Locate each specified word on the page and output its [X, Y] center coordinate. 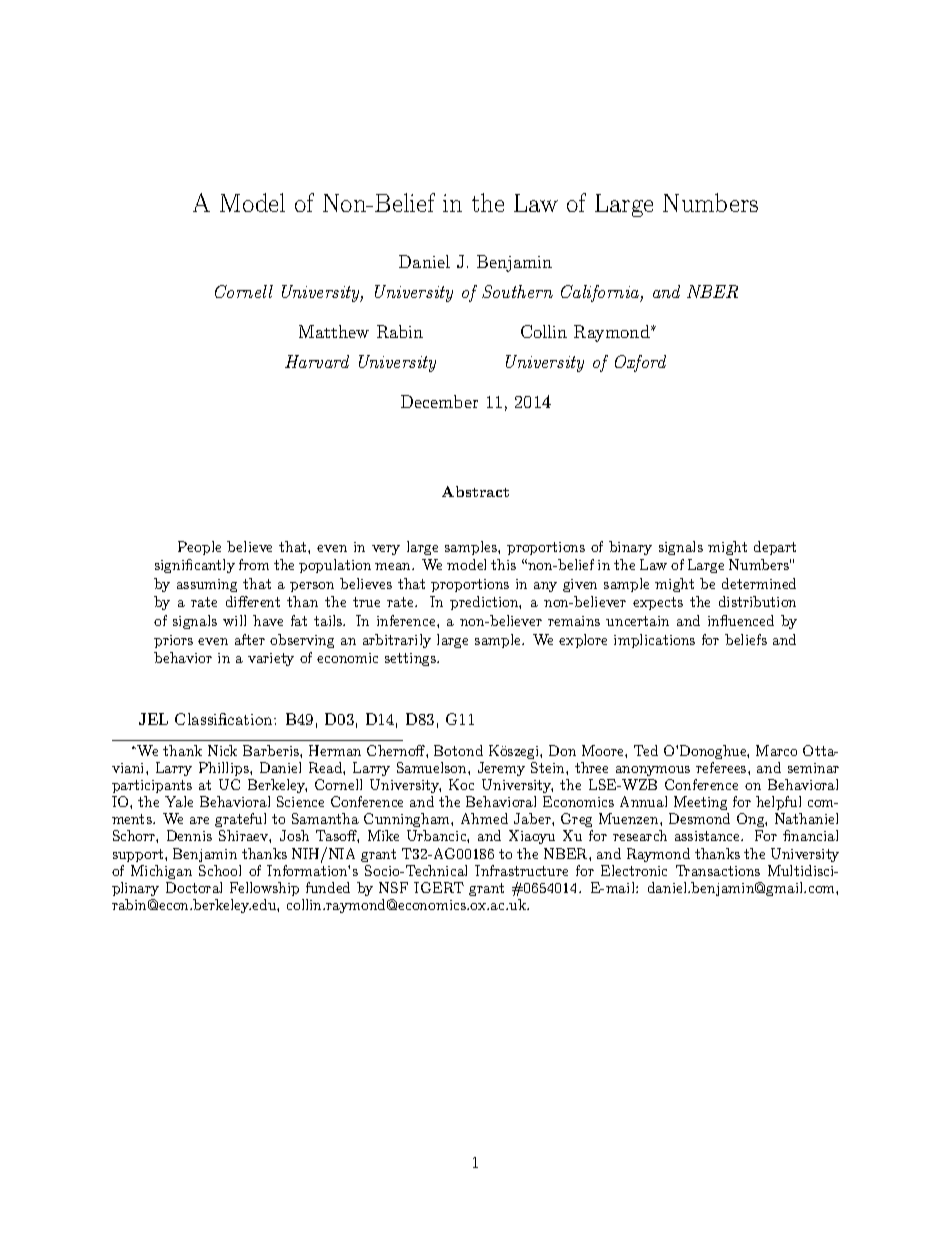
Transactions [718, 870]
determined [759, 583]
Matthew [334, 331]
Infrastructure [521, 870]
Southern [517, 291]
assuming [207, 585]
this [503, 564]
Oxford [640, 363]
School [220, 870]
